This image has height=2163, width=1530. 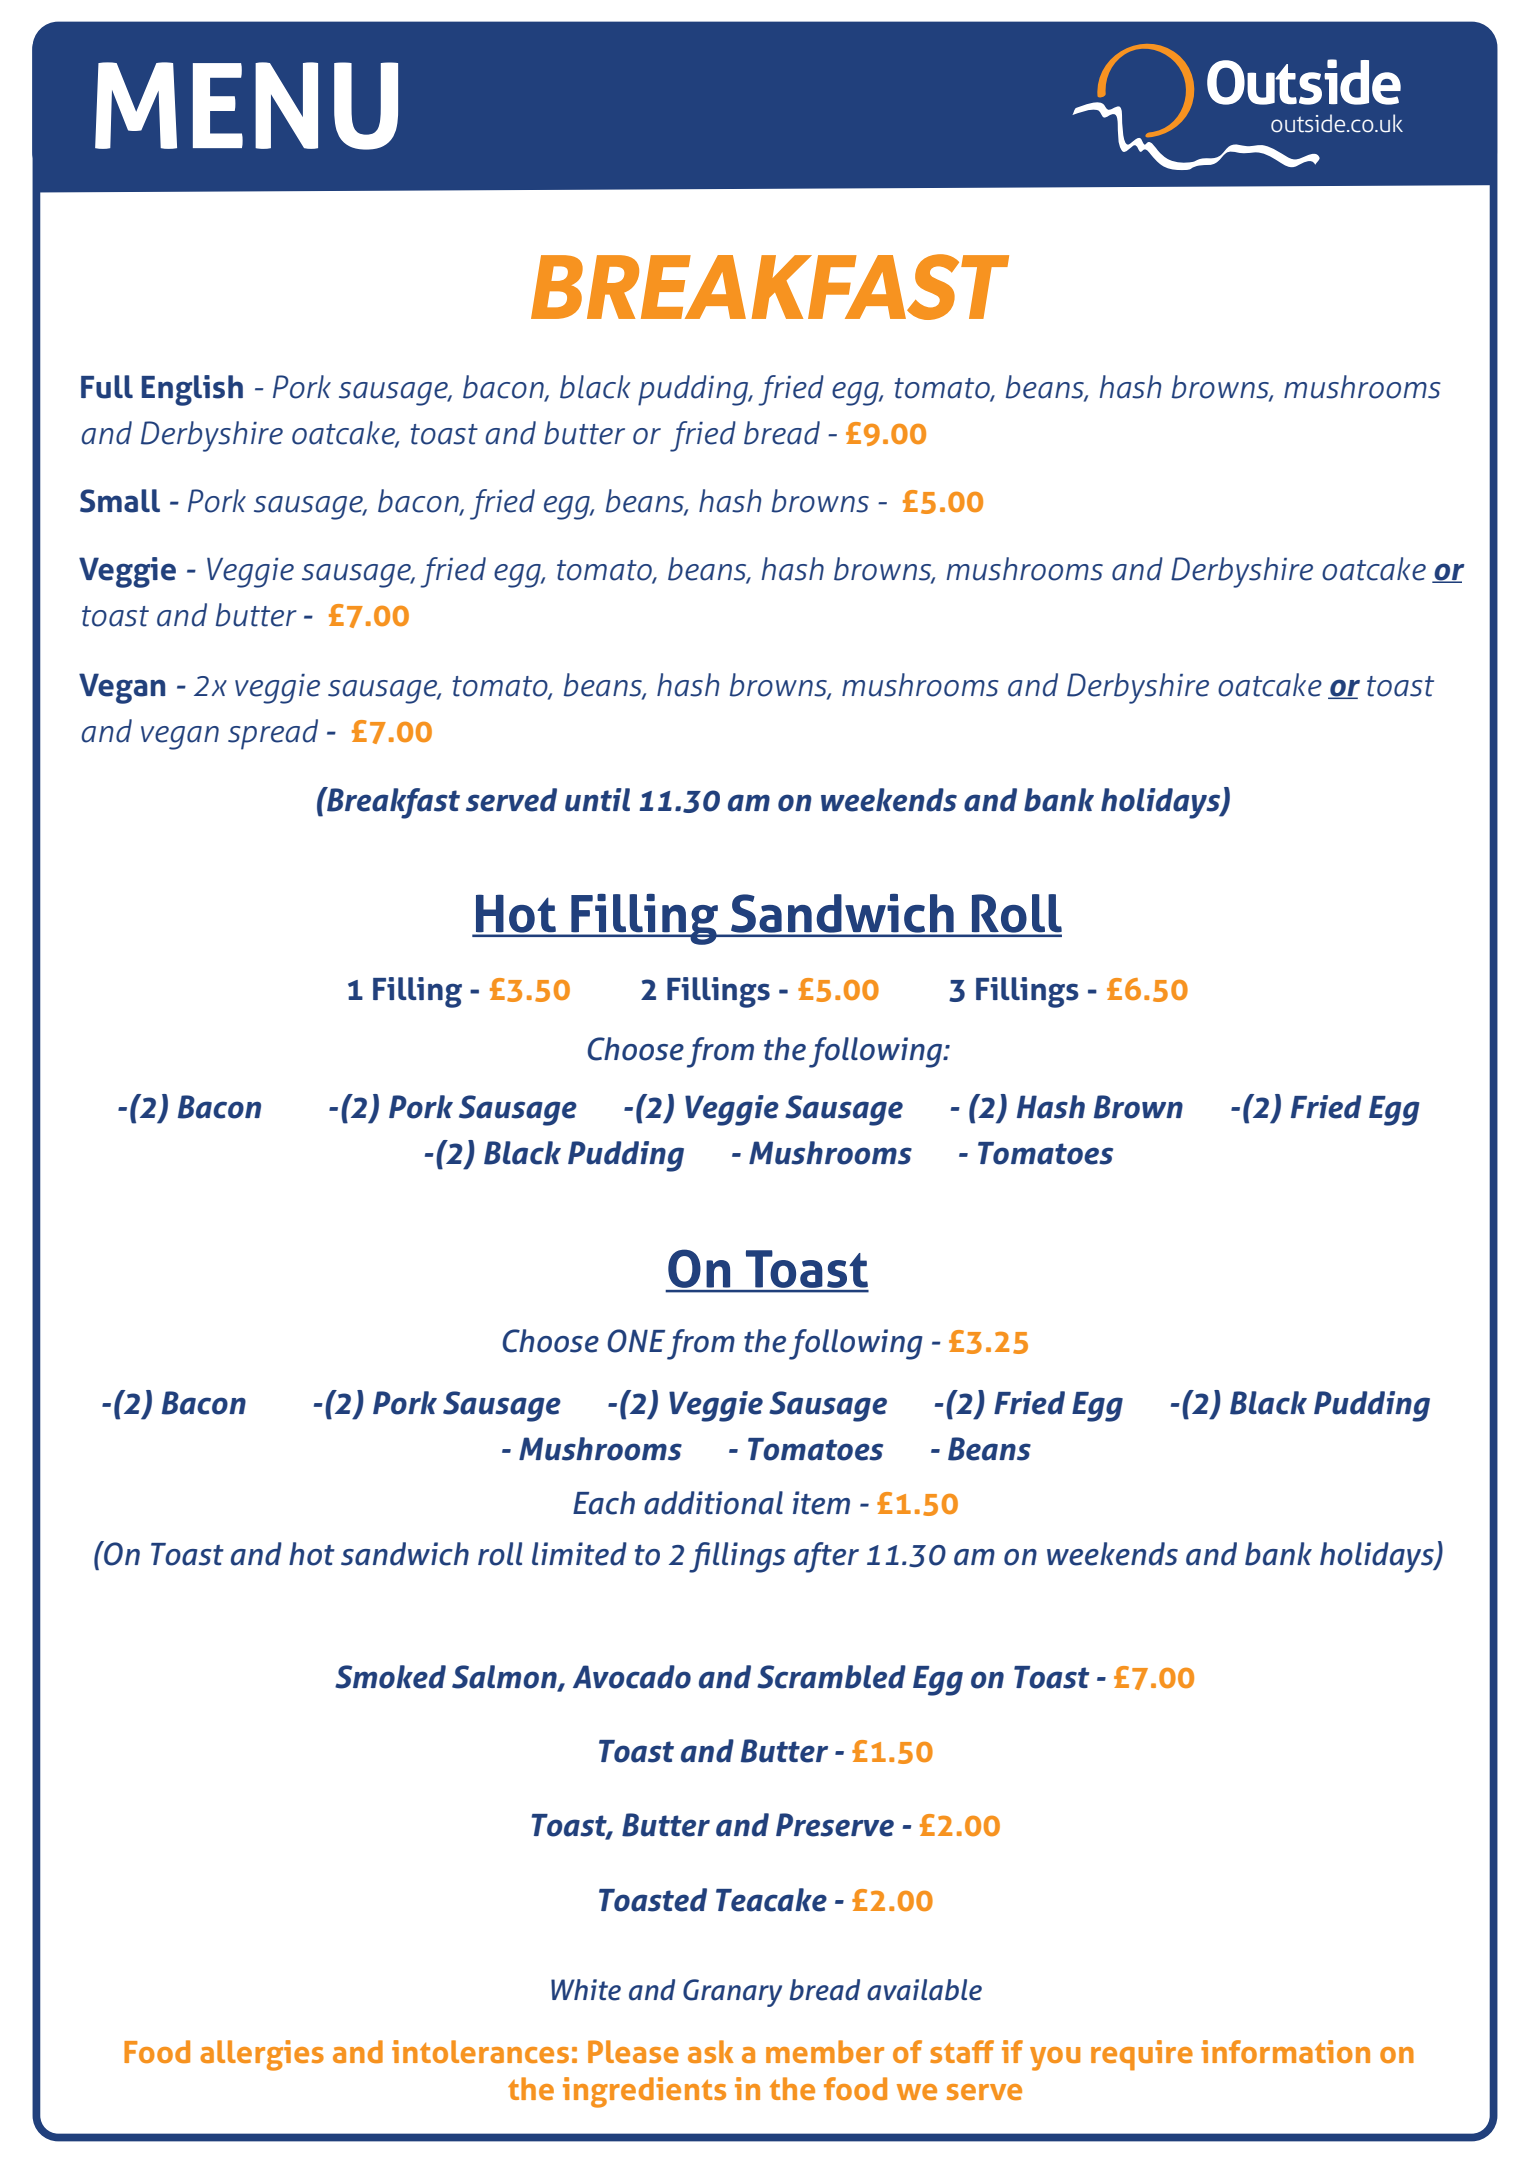 I want to click on limited, so click(x=579, y=1554).
